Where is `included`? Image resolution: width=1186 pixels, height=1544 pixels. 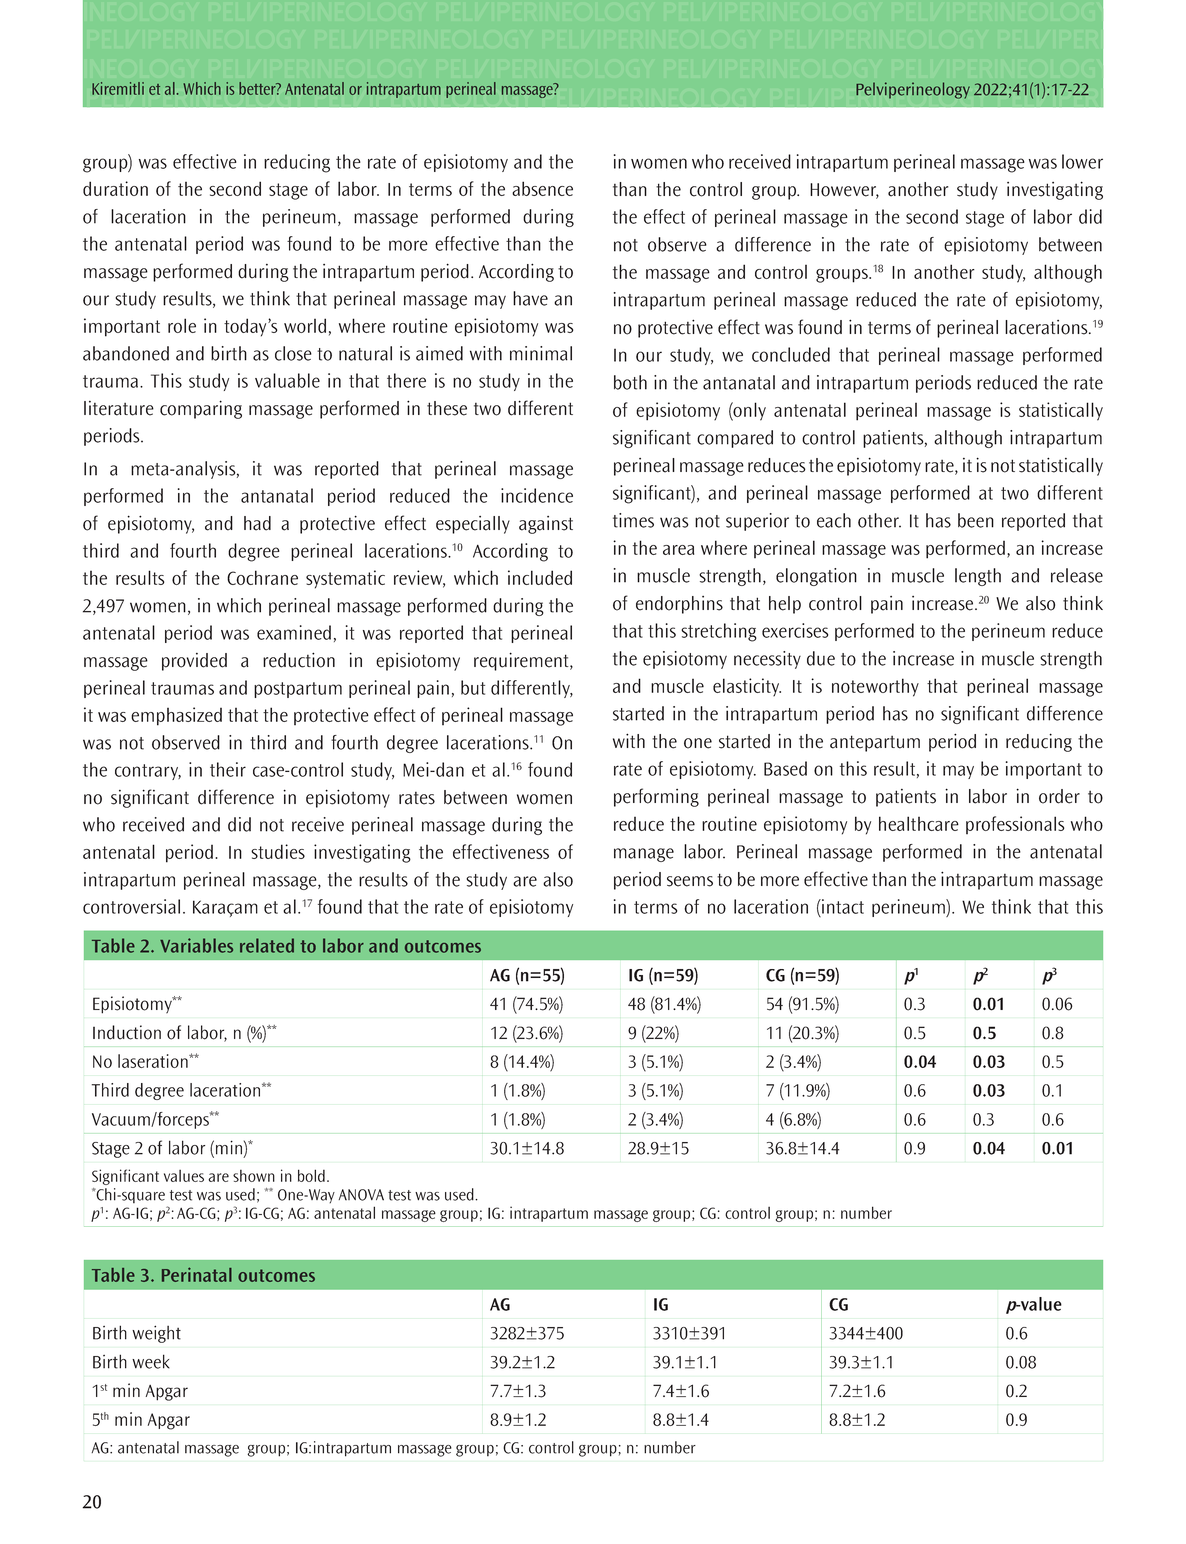 included is located at coordinates (540, 577).
